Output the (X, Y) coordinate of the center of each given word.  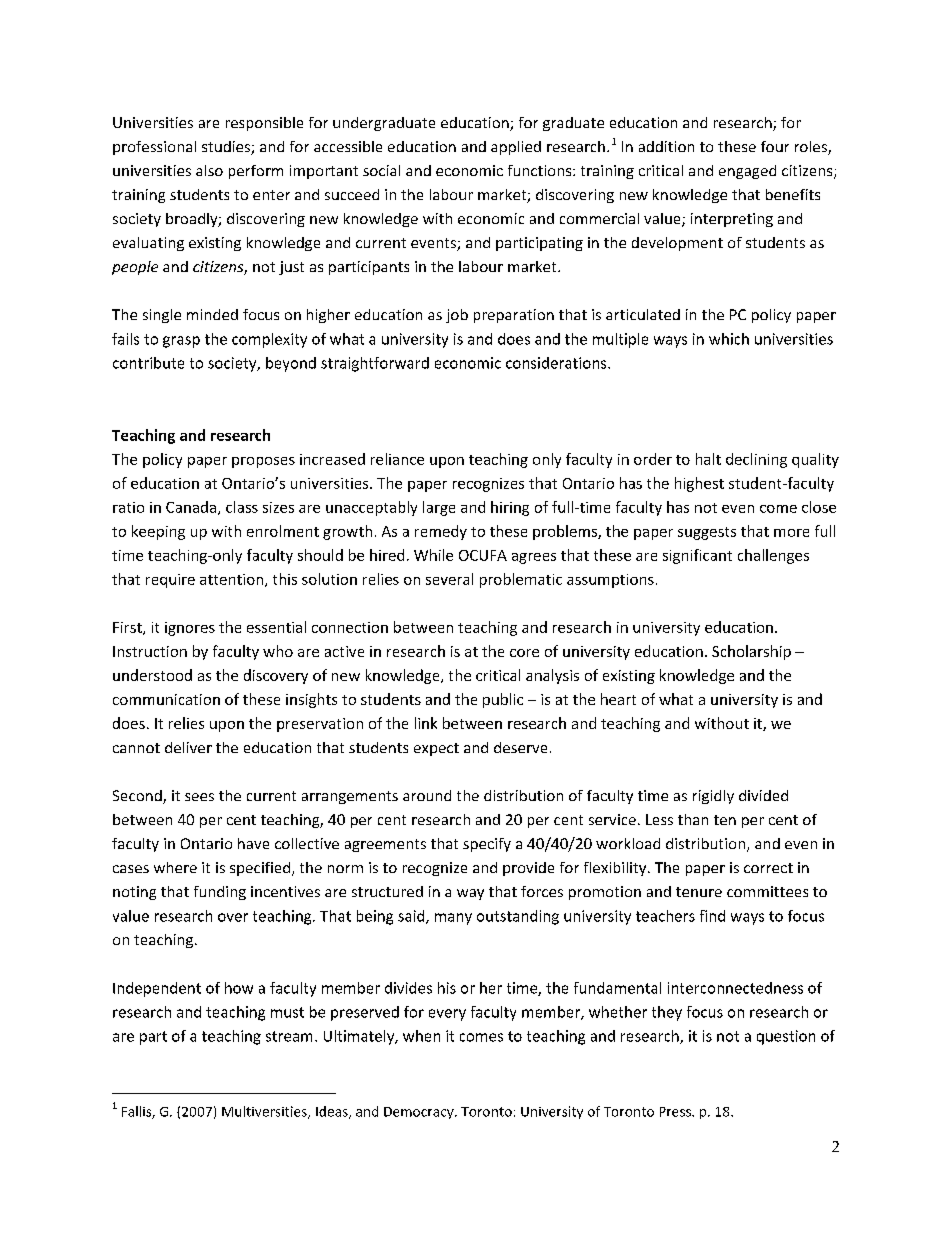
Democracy (420, 1113)
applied (516, 148)
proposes (263, 462)
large (439, 508)
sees (199, 797)
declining (756, 460)
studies (227, 148)
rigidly (713, 797)
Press (676, 1112)
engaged (747, 172)
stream (289, 1036)
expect (436, 749)
